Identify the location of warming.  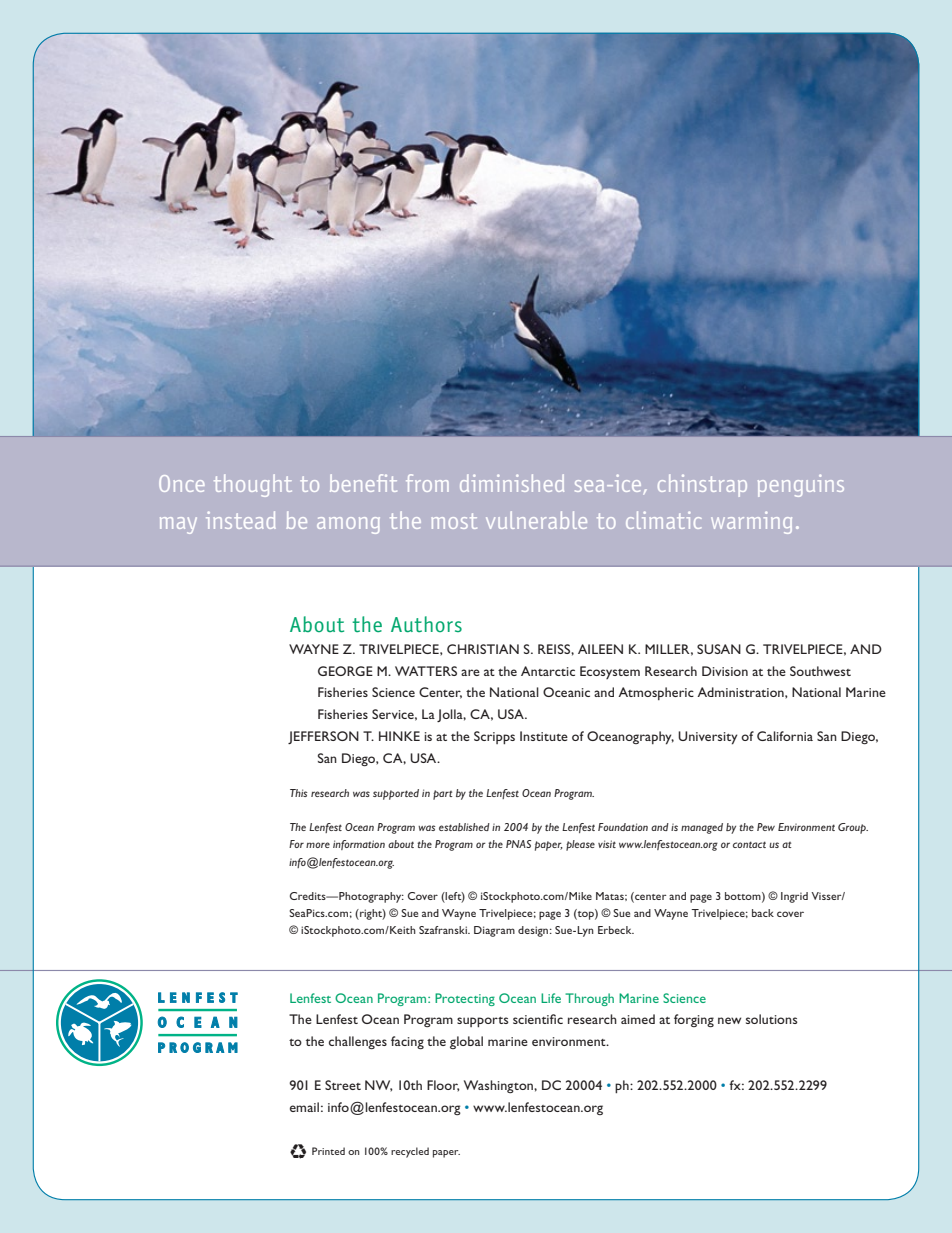
(751, 522).
